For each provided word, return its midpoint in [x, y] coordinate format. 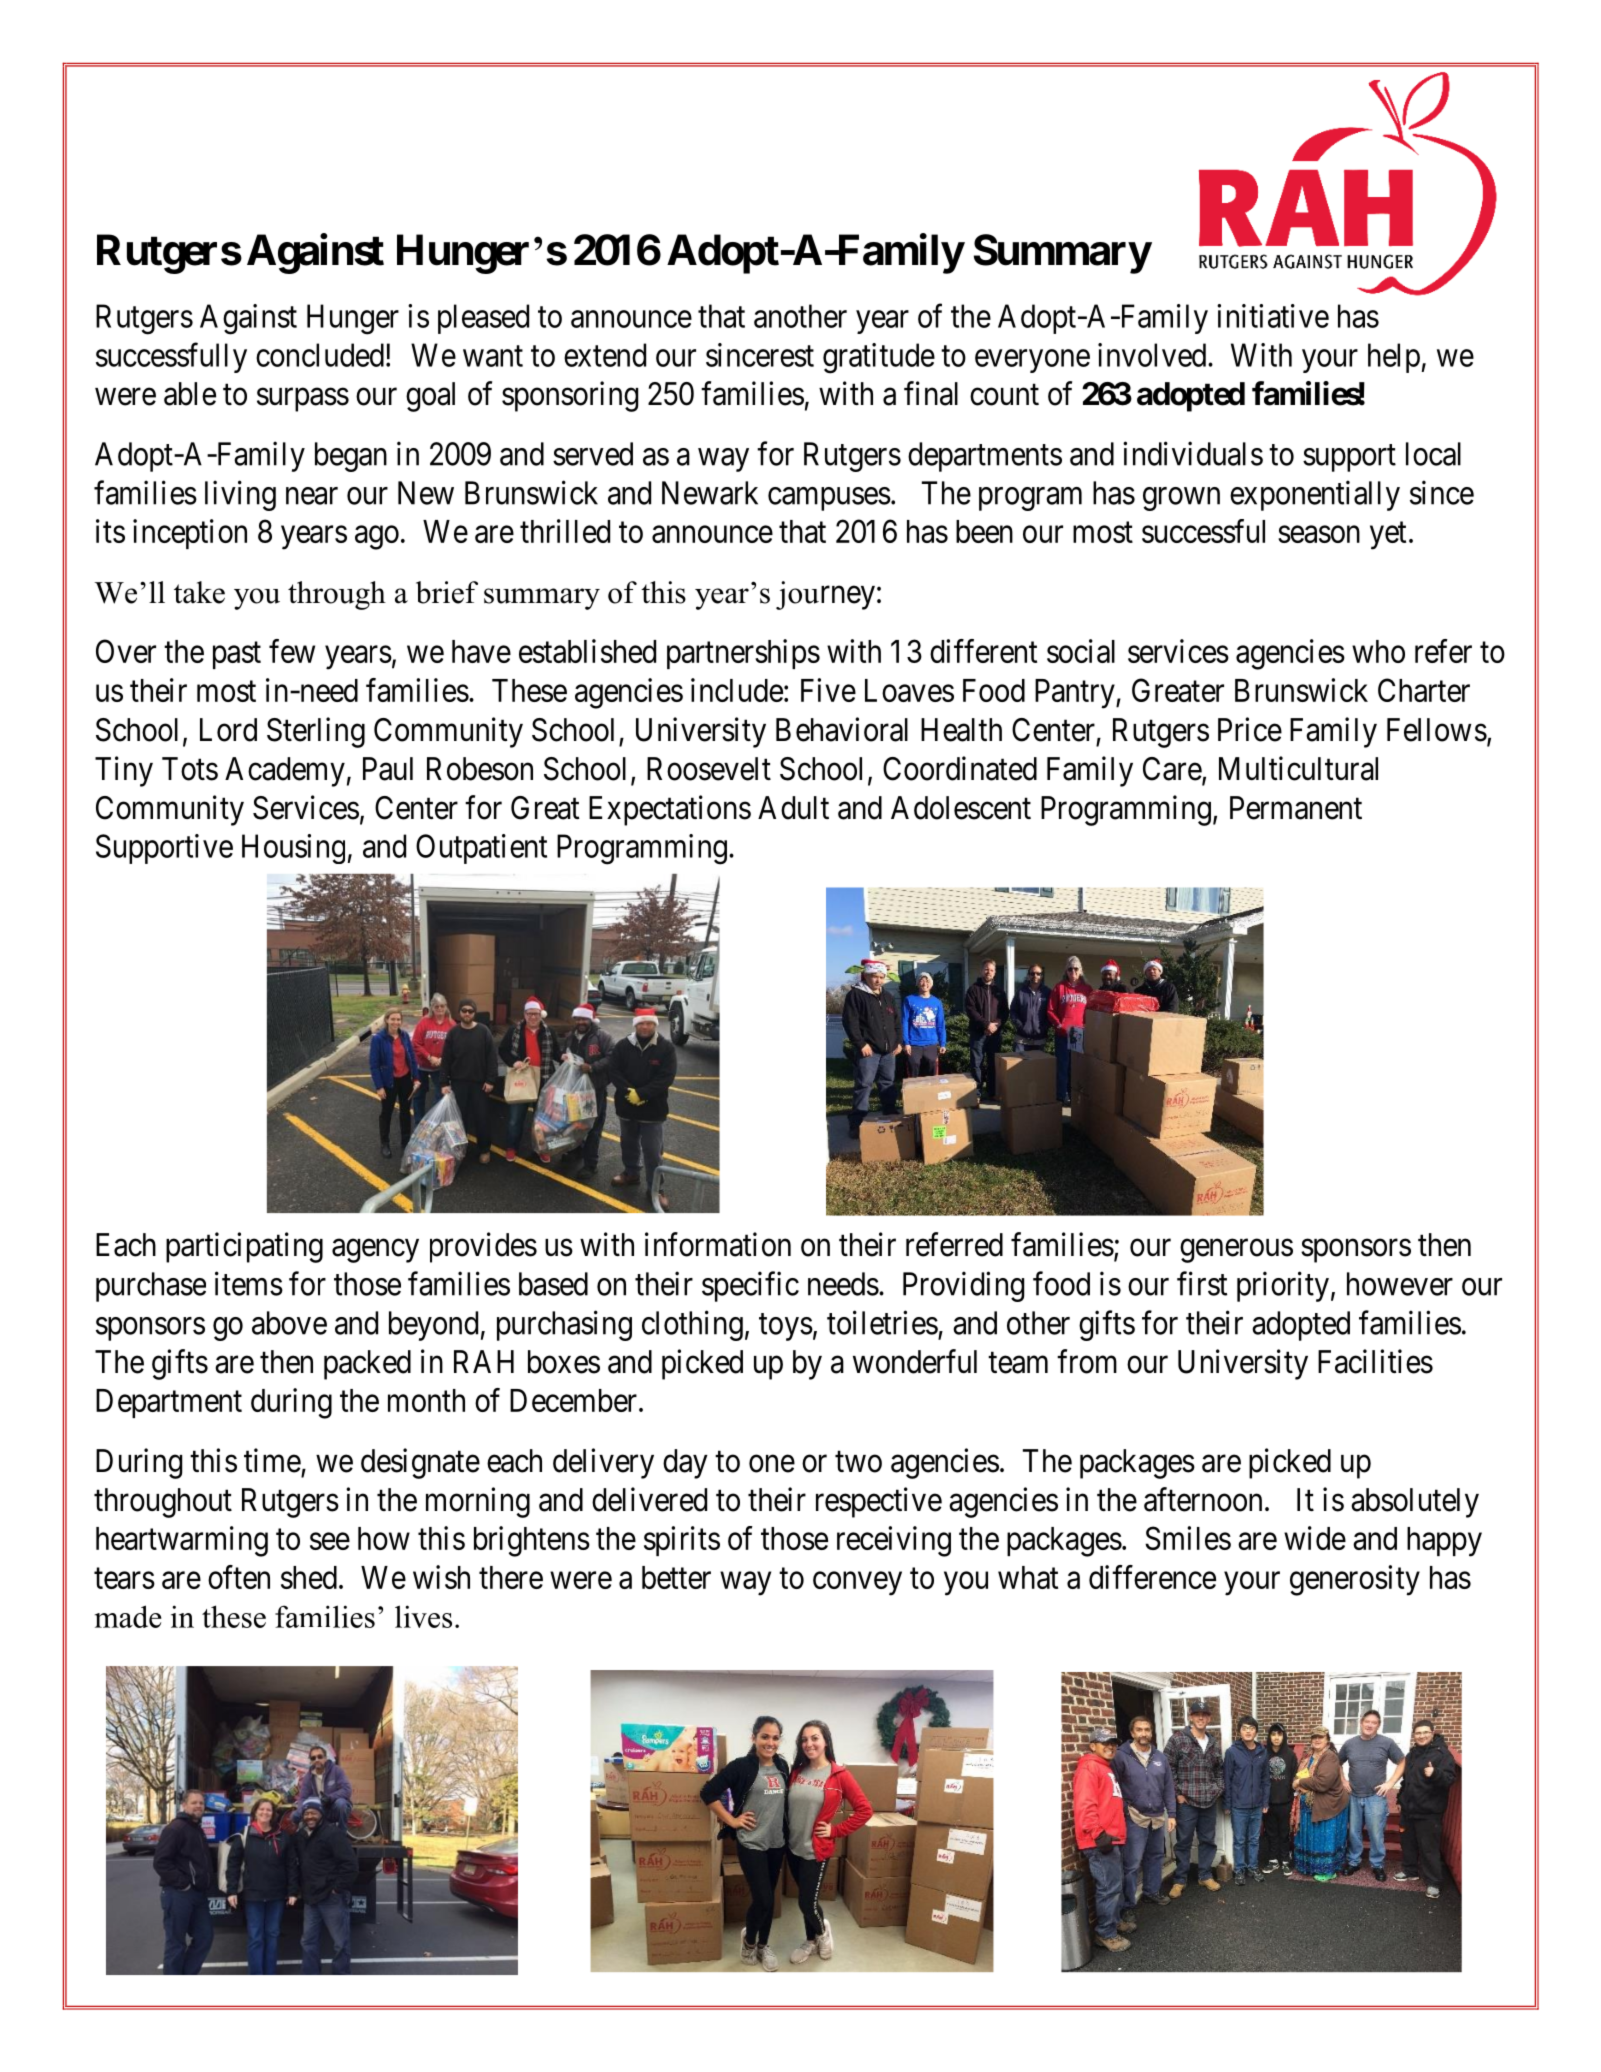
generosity [1355, 1580]
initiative [1273, 316]
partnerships [743, 654]
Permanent [1296, 808]
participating [244, 1247]
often [239, 1577]
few [292, 651]
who [1378, 651]
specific [750, 1286]
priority [1283, 1286]
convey [857, 1584]
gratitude [879, 358]
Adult [793, 808]
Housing [293, 849]
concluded [320, 355]
